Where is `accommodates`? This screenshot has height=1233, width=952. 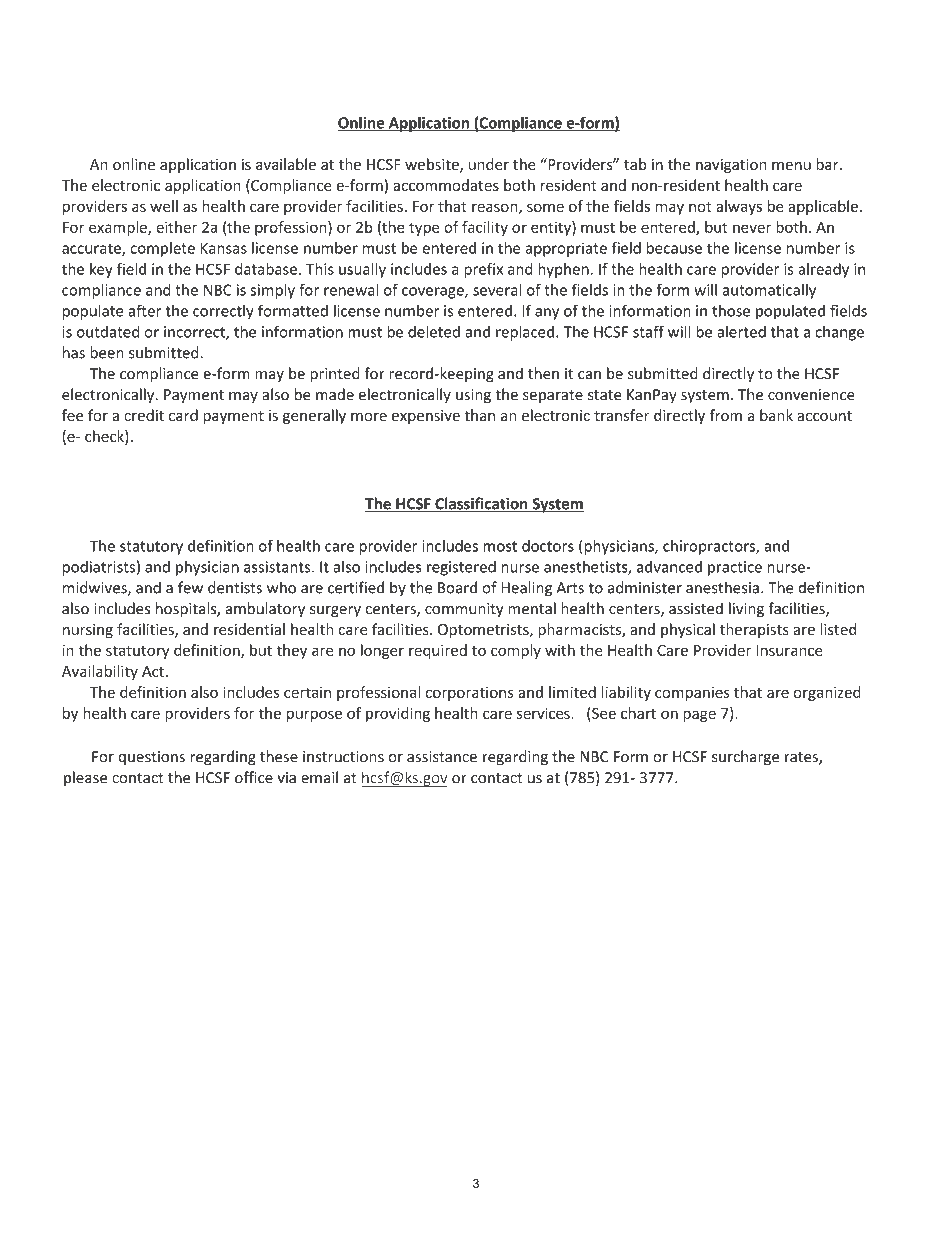
accommodates is located at coordinates (446, 185).
